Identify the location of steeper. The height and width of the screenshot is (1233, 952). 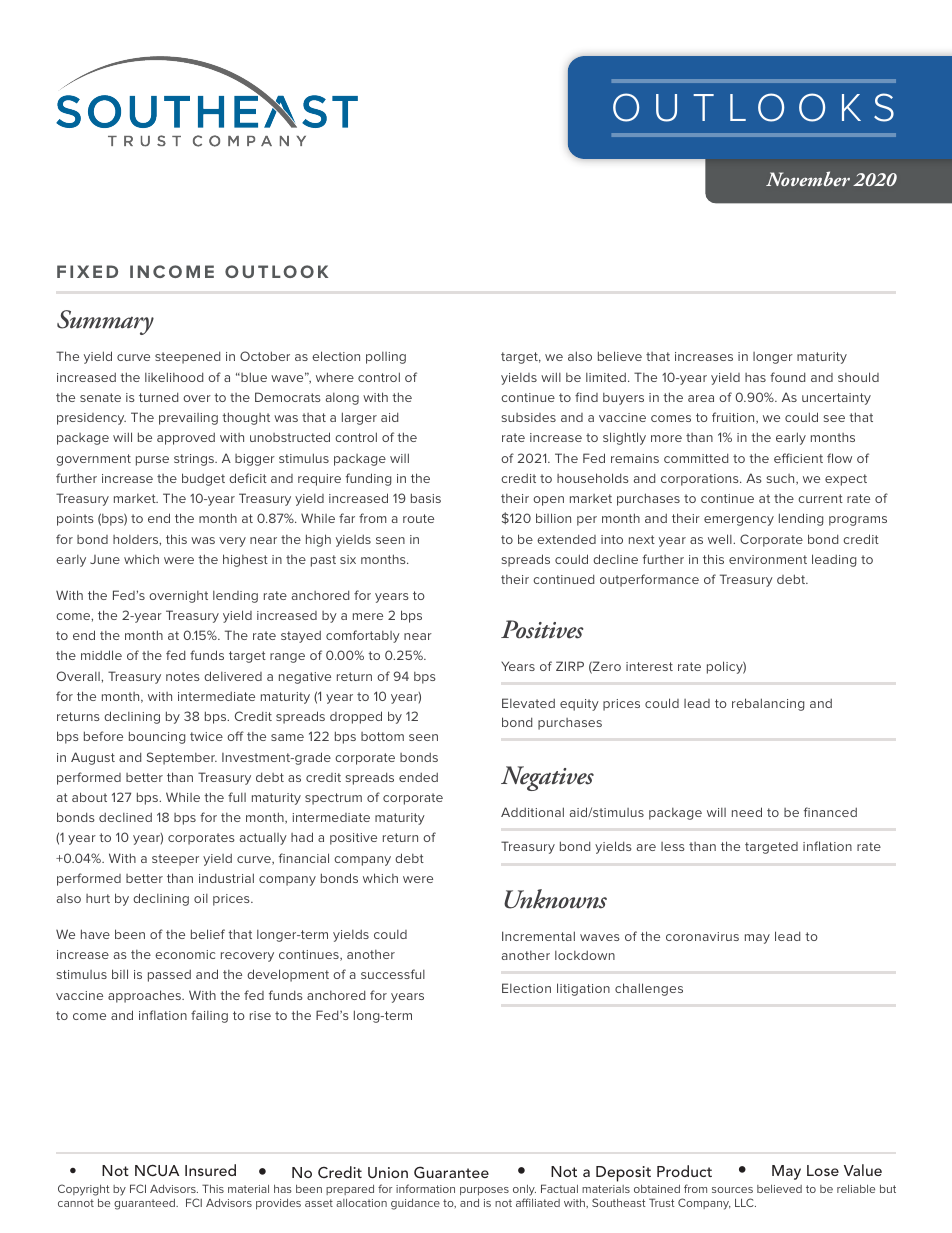
(175, 860).
